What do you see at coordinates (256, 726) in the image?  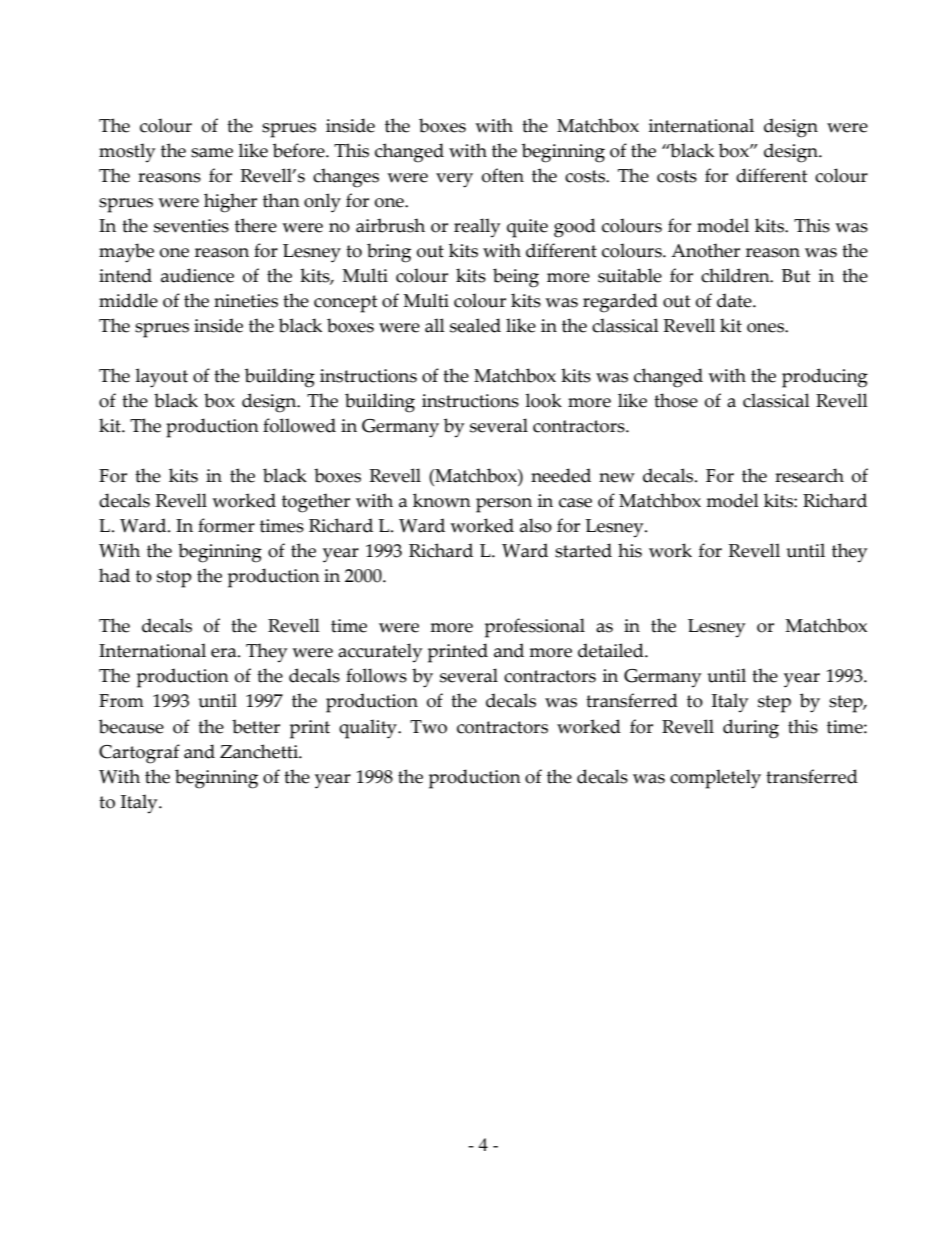 I see `better` at bounding box center [256, 726].
